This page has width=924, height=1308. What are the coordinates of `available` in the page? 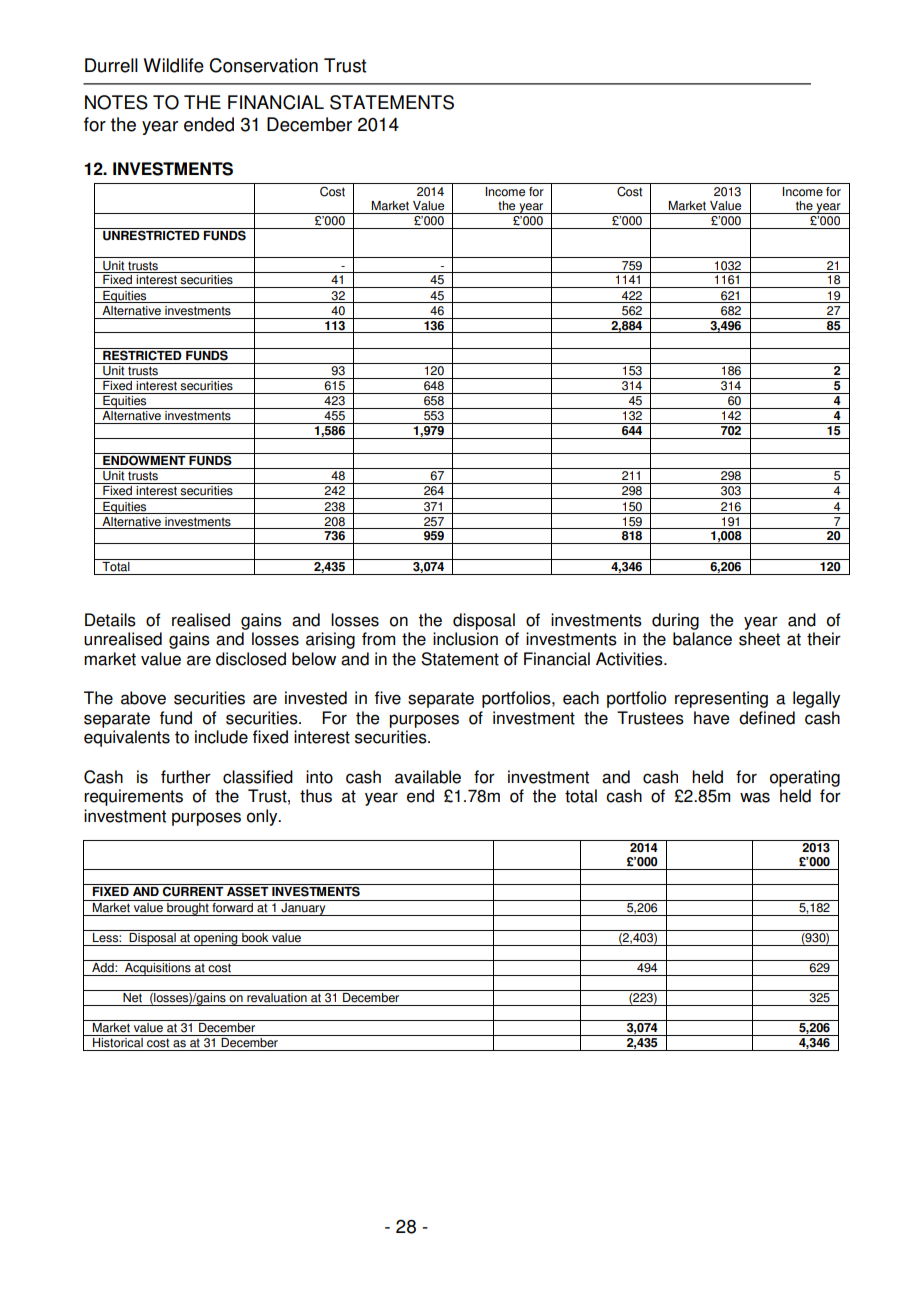 It's located at (428, 777).
